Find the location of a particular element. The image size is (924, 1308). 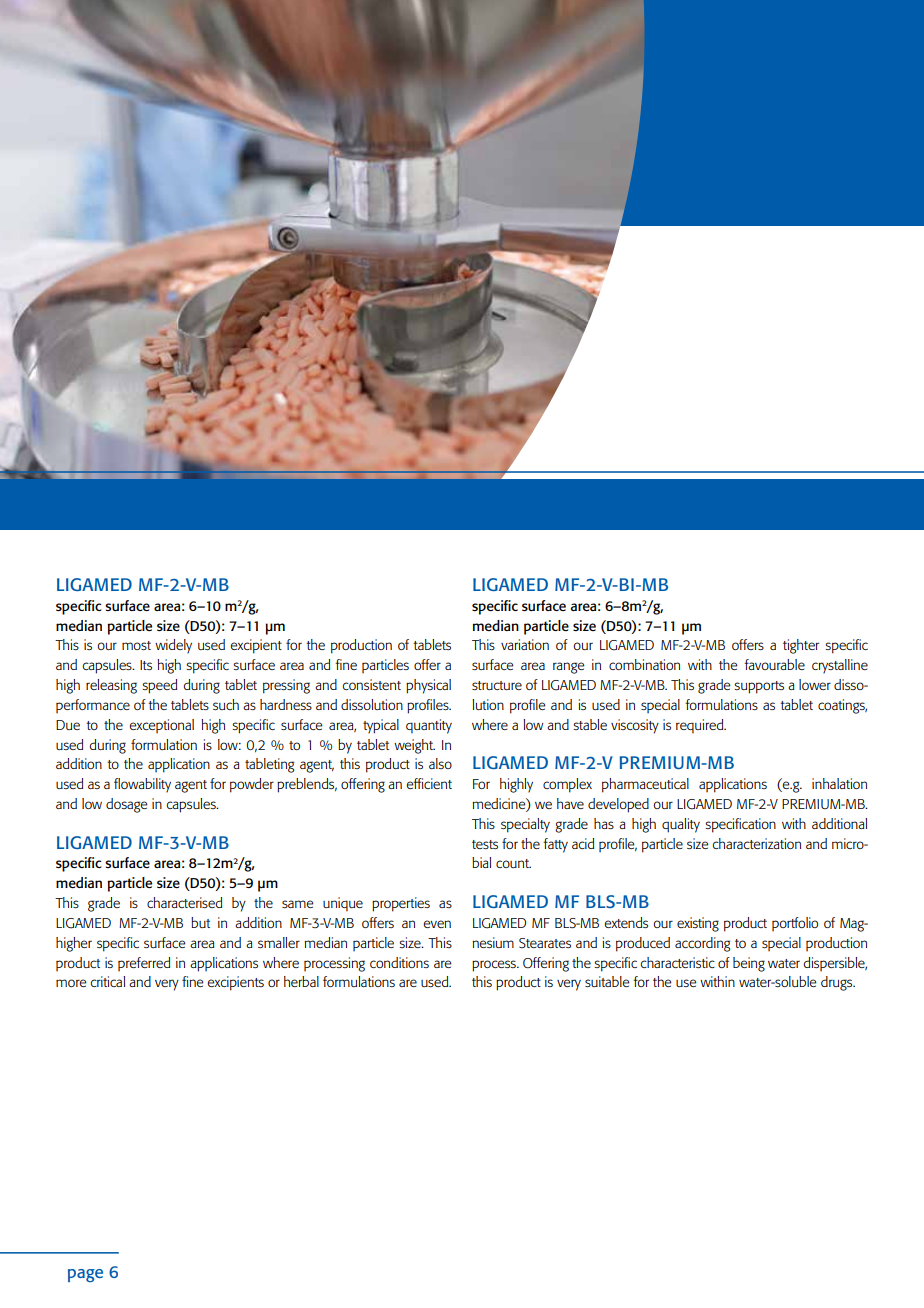

preferred is located at coordinates (144, 964).
